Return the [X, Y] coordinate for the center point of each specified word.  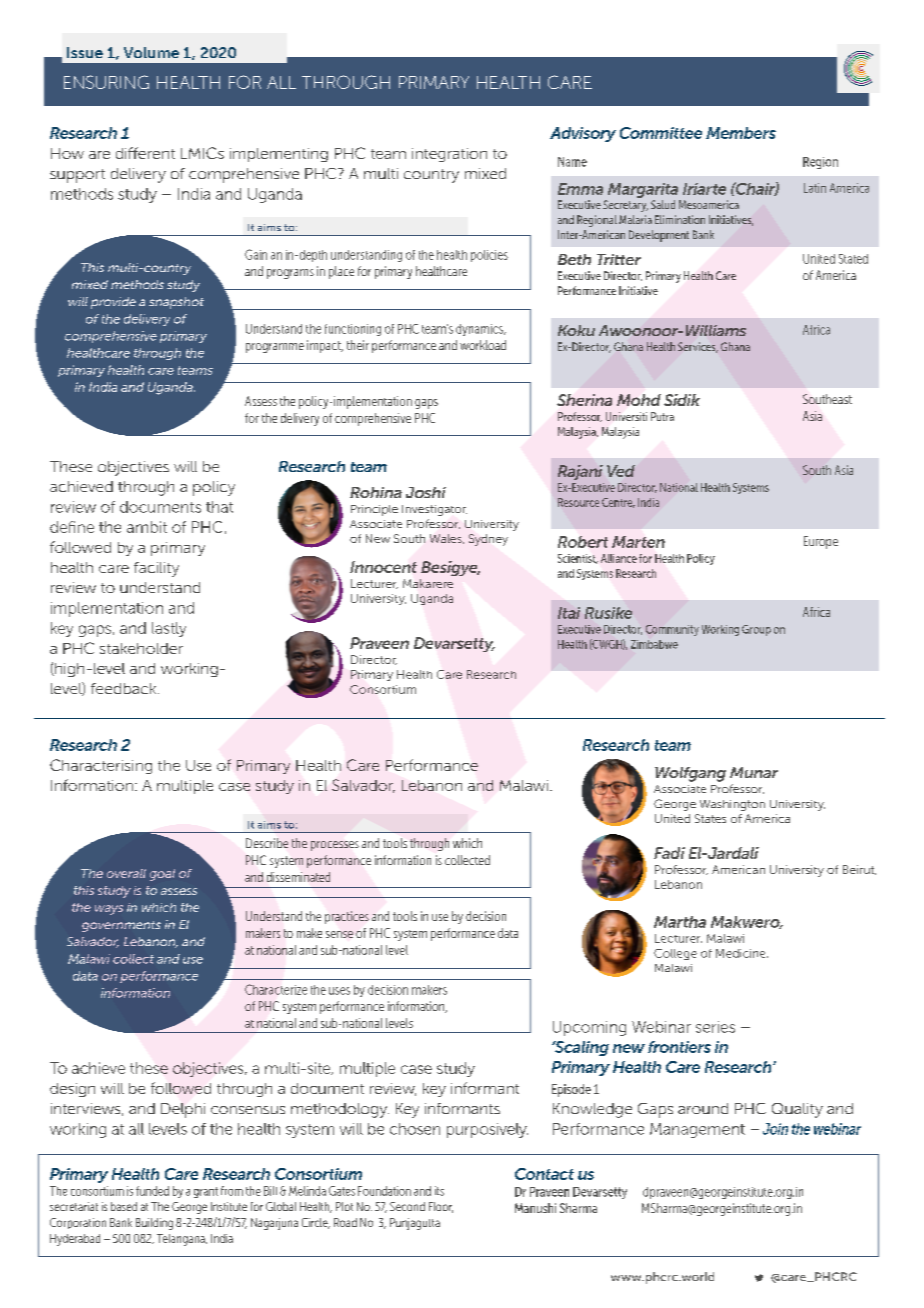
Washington [732, 805]
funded [152, 1191]
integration [449, 155]
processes [335, 846]
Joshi [426, 492]
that [219, 507]
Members [741, 133]
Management [697, 1130]
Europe [821, 542]
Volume [151, 52]
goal [162, 875]
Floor [441, 1207]
